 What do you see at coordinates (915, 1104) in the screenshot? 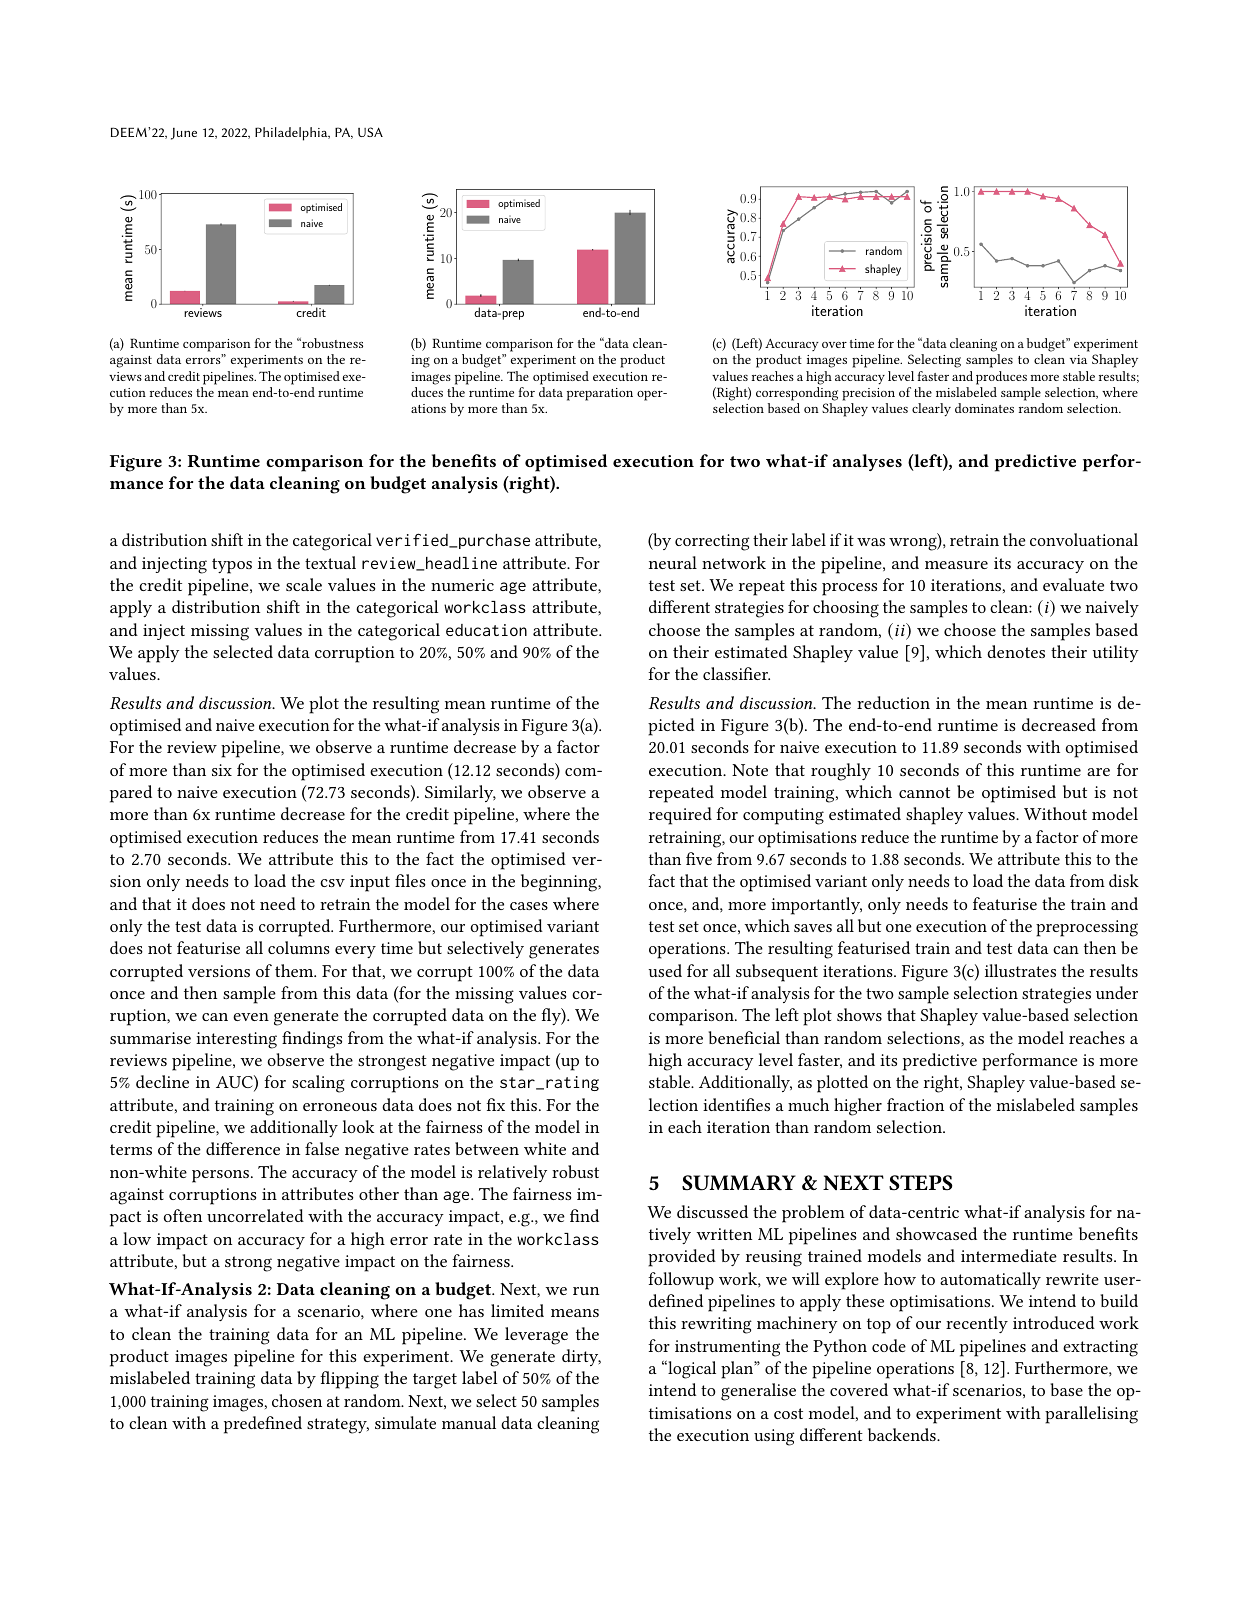
I see `fraction` at bounding box center [915, 1104].
